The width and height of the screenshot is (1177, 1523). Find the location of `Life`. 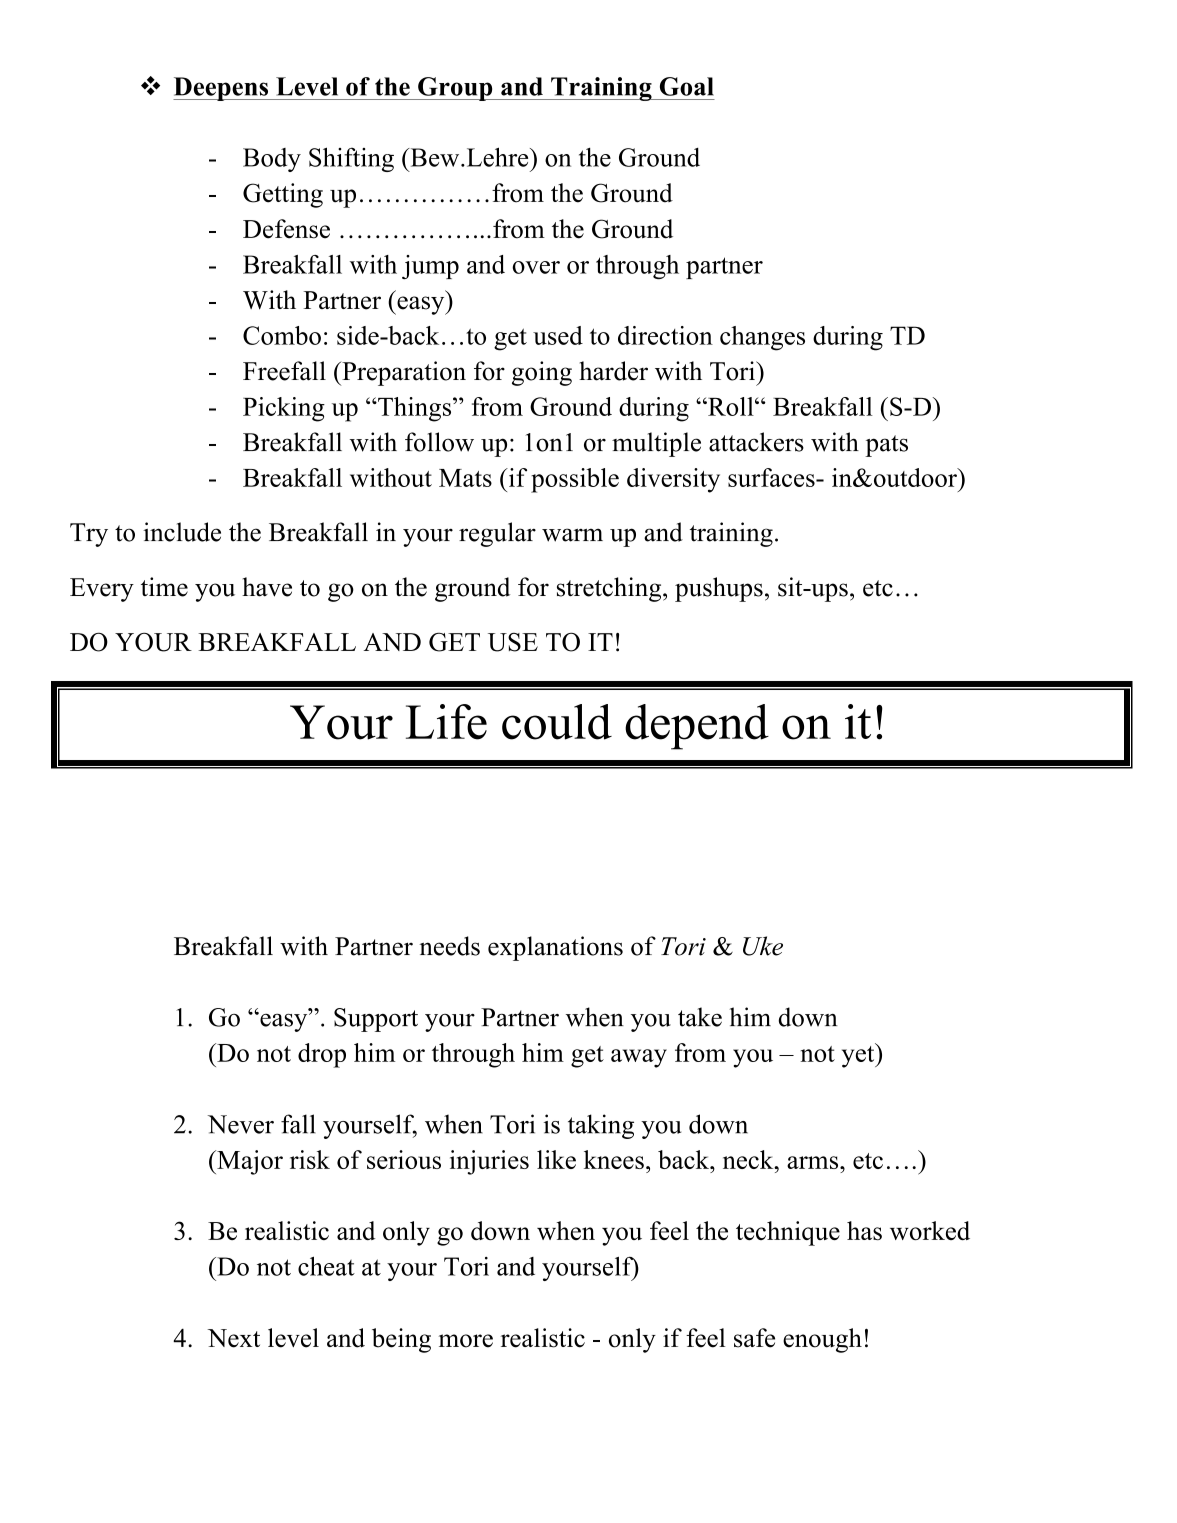

Life is located at coordinates (446, 722).
